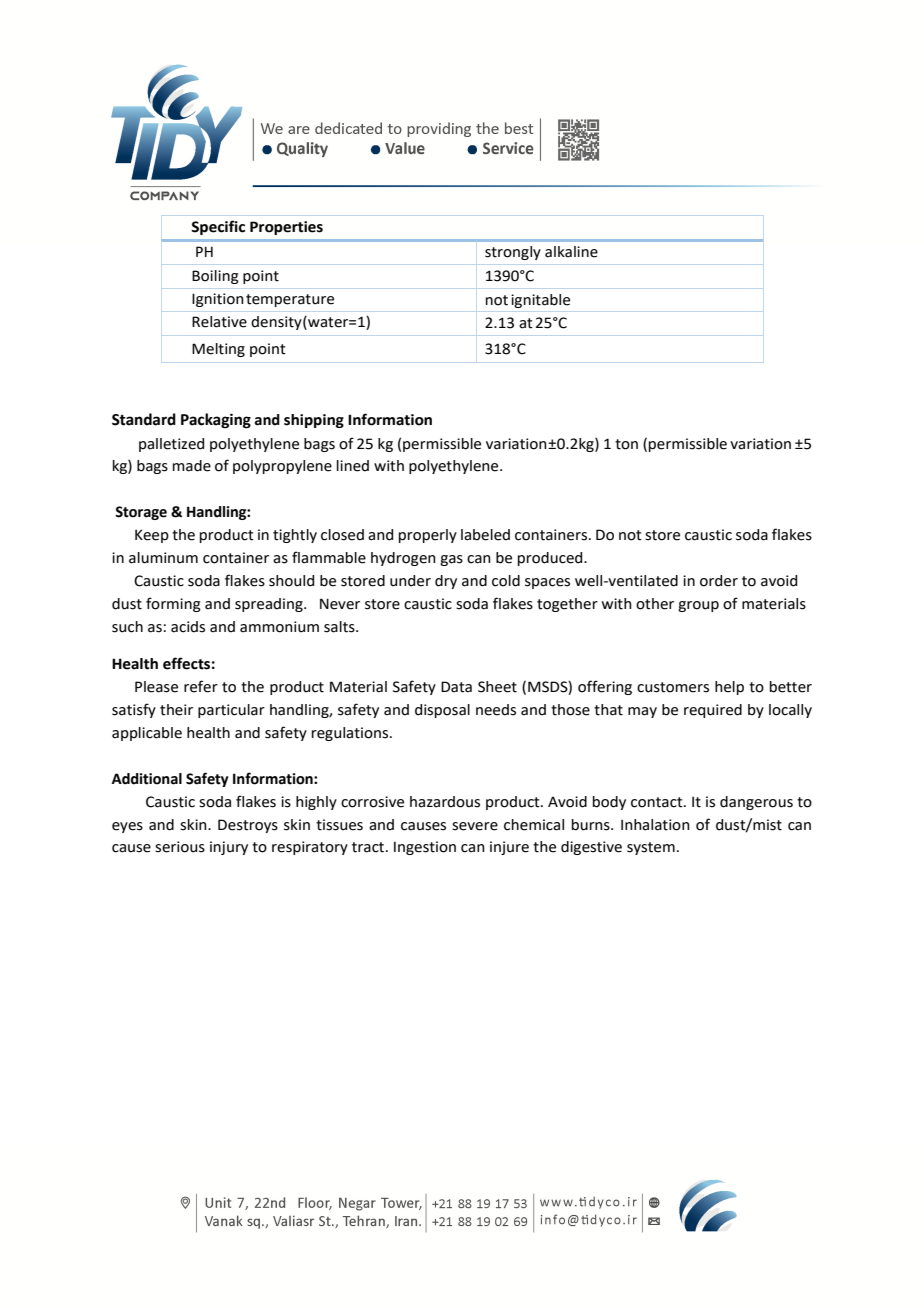 The image size is (924, 1308). What do you see at coordinates (314, 421) in the document?
I see `shipping` at bounding box center [314, 421].
